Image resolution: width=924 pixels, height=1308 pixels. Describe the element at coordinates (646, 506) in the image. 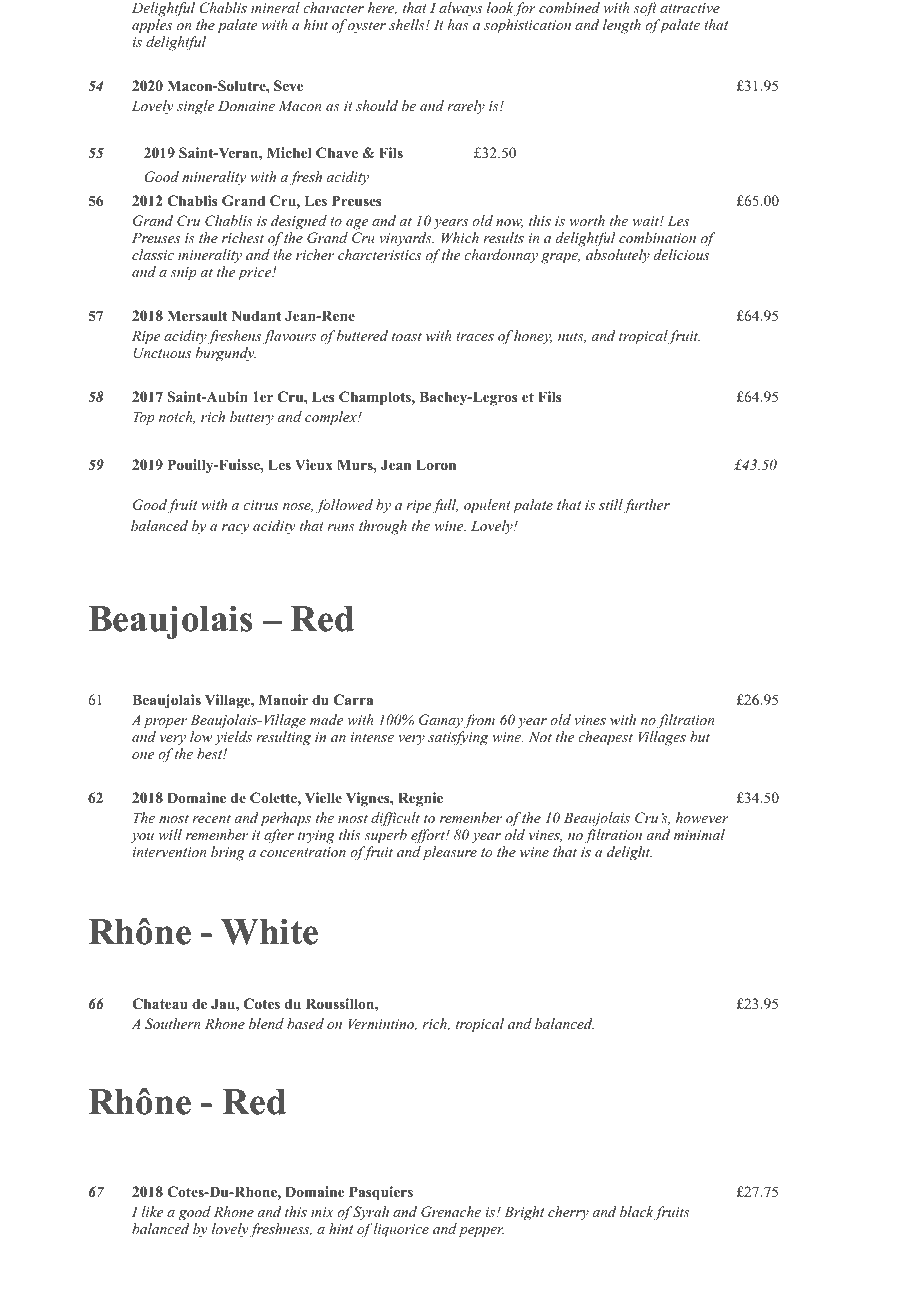

I see `further` at that location.
